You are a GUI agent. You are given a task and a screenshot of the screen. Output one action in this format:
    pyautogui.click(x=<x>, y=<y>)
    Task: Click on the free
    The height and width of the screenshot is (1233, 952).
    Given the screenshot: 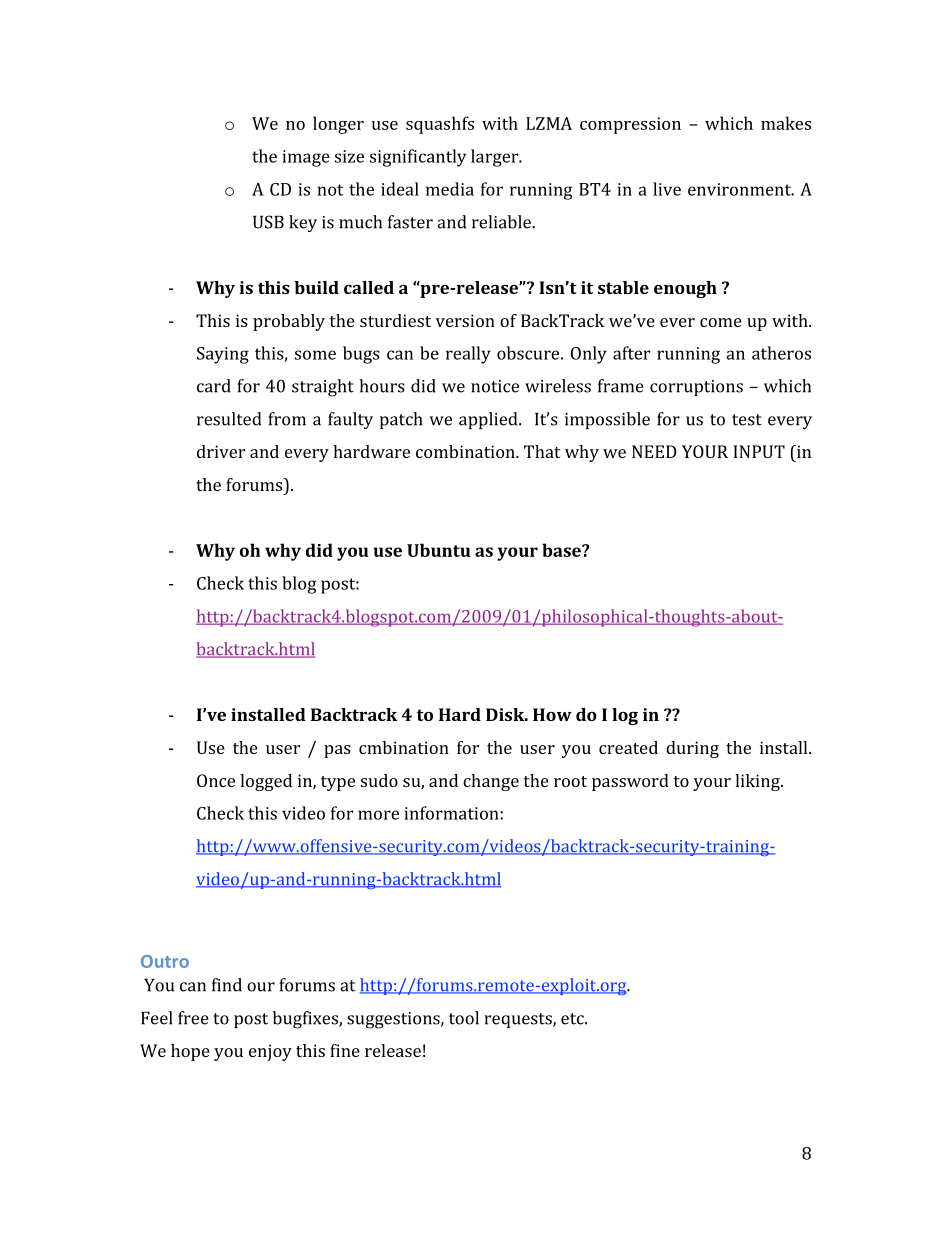 What is the action you would take?
    pyautogui.click(x=193, y=1018)
